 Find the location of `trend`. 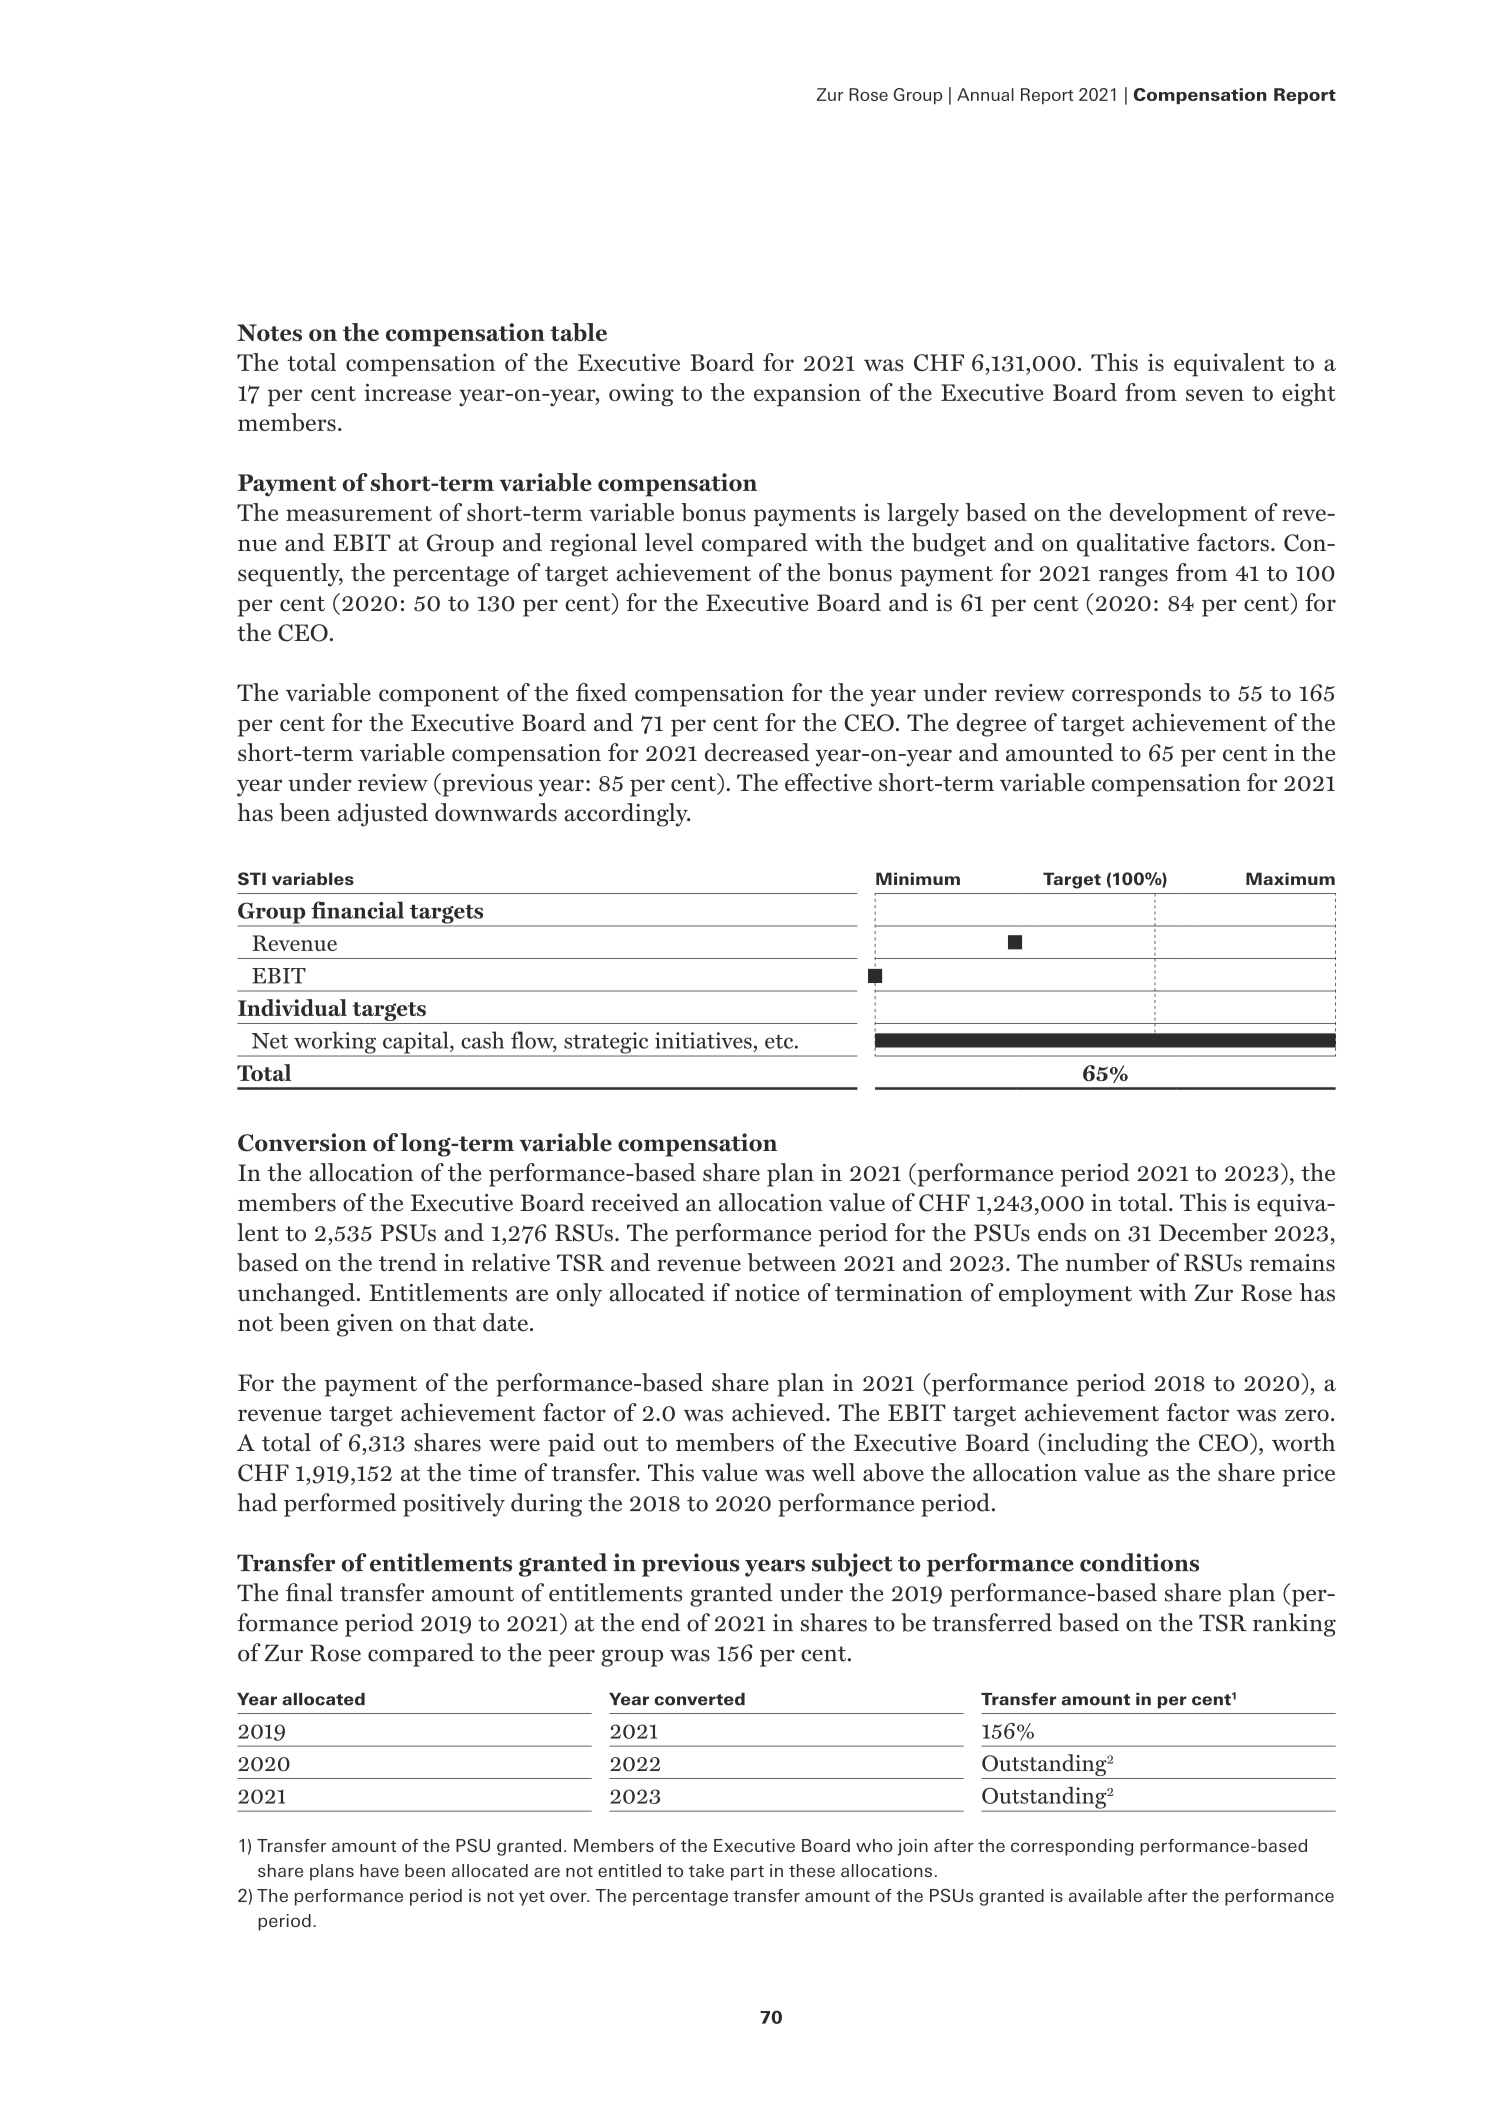

trend is located at coordinates (408, 1262).
